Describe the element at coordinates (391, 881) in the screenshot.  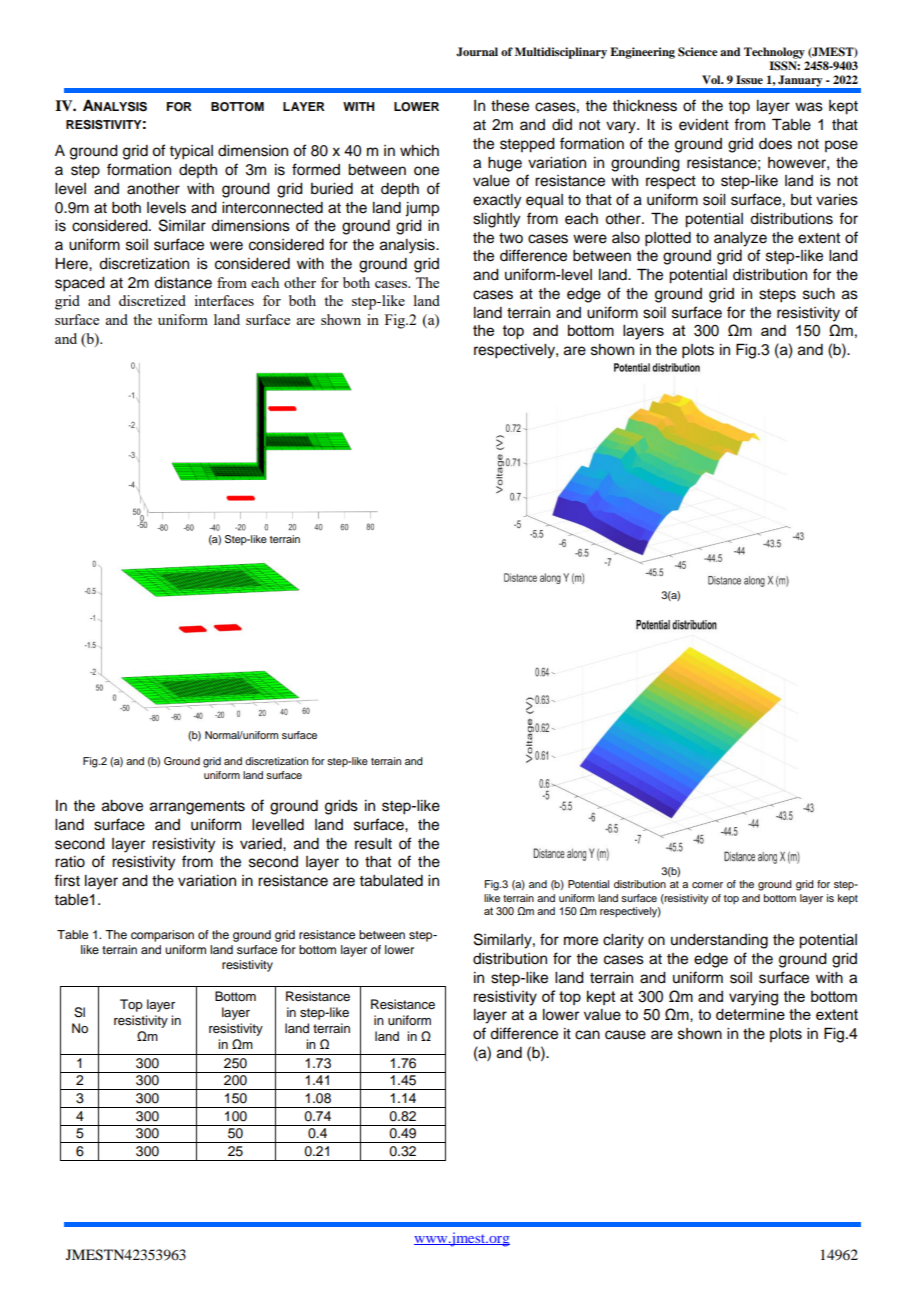
I see `tabulated` at that location.
